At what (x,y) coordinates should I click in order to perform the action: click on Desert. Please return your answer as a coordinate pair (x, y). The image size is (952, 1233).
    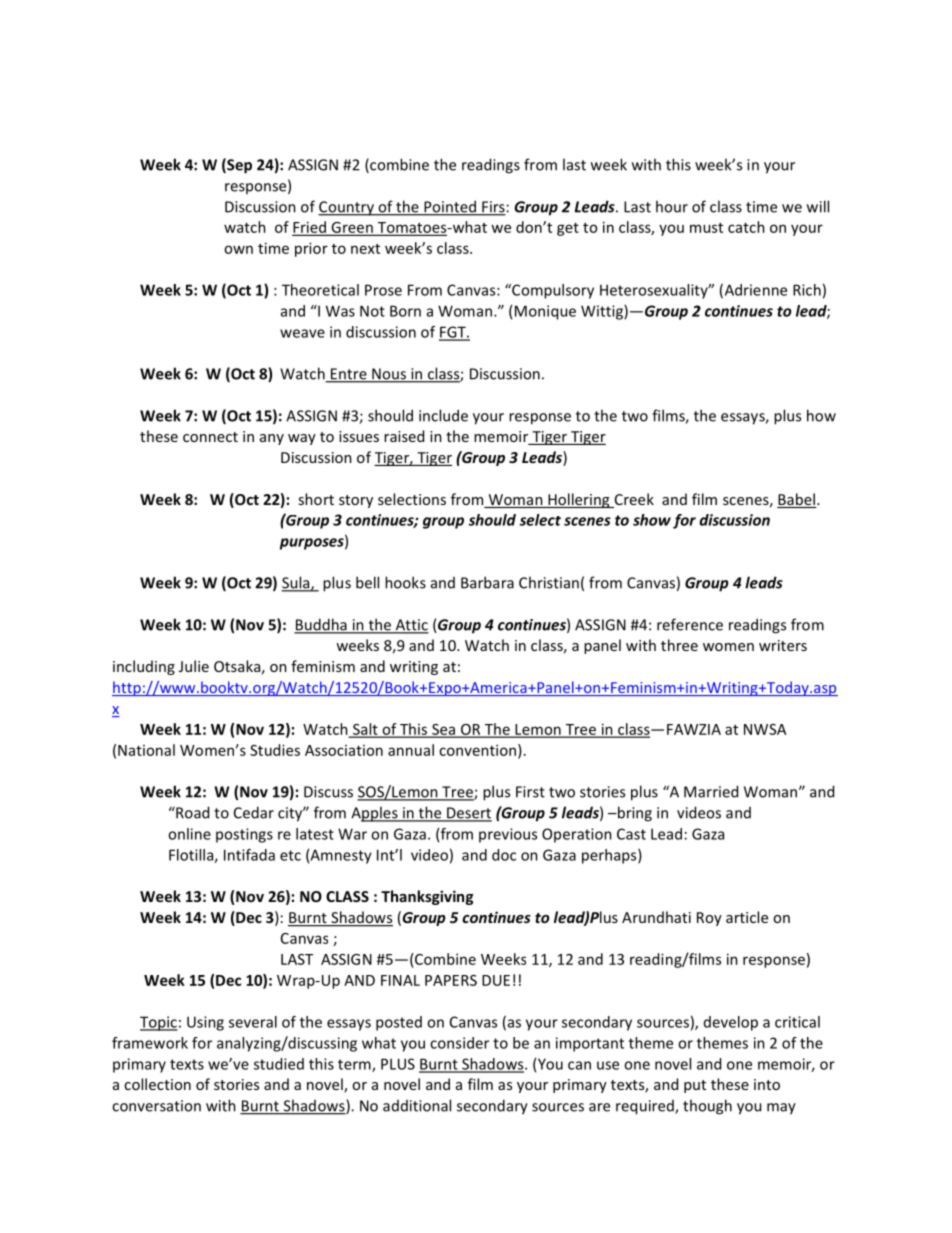
    Looking at the image, I should click on (468, 814).
